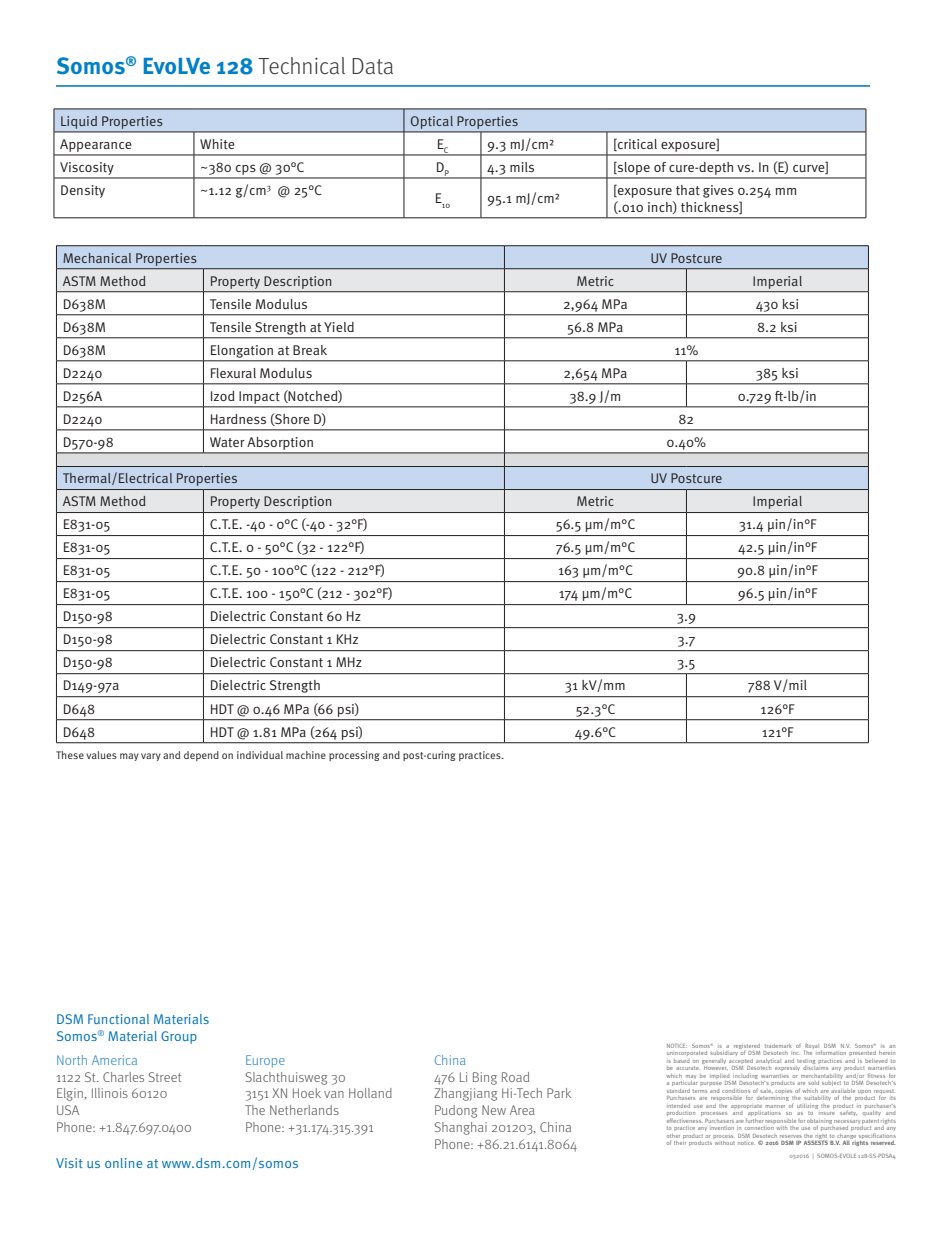 Image resolution: width=952 pixels, height=1233 pixels. I want to click on machine, so click(306, 755).
